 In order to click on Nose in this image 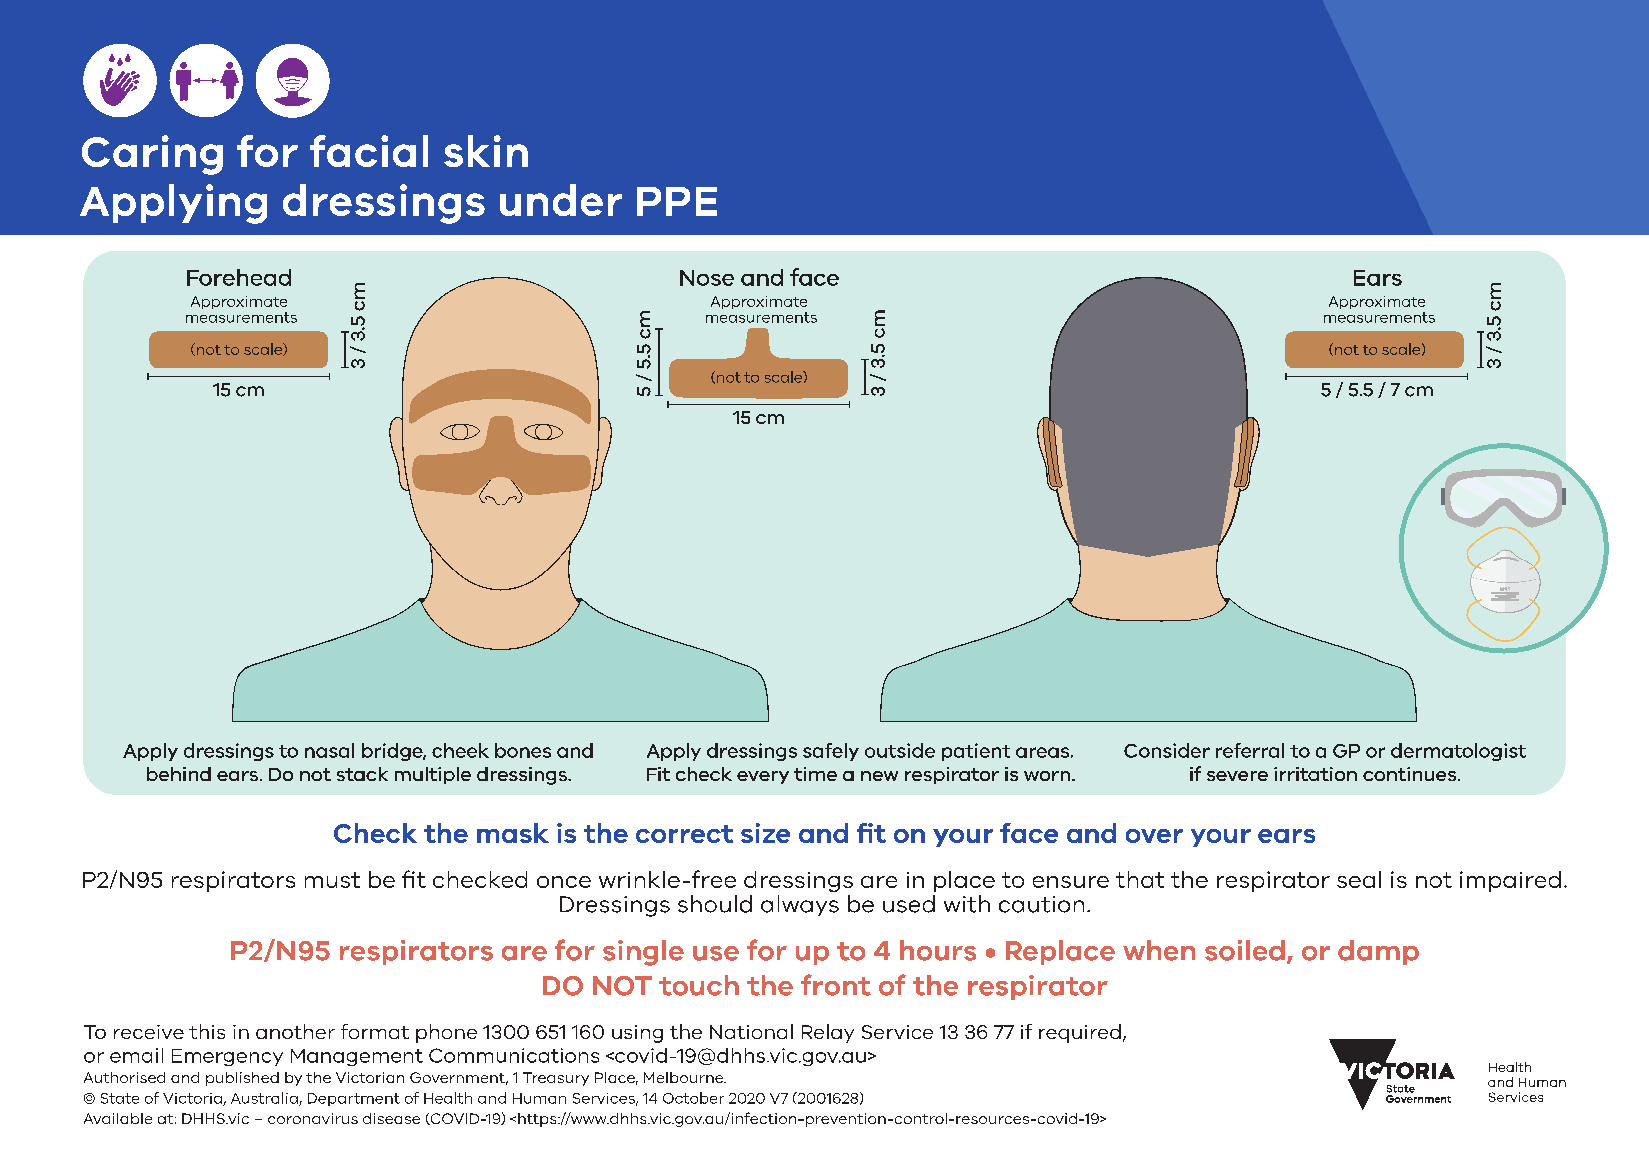, I will do `click(707, 278)`.
